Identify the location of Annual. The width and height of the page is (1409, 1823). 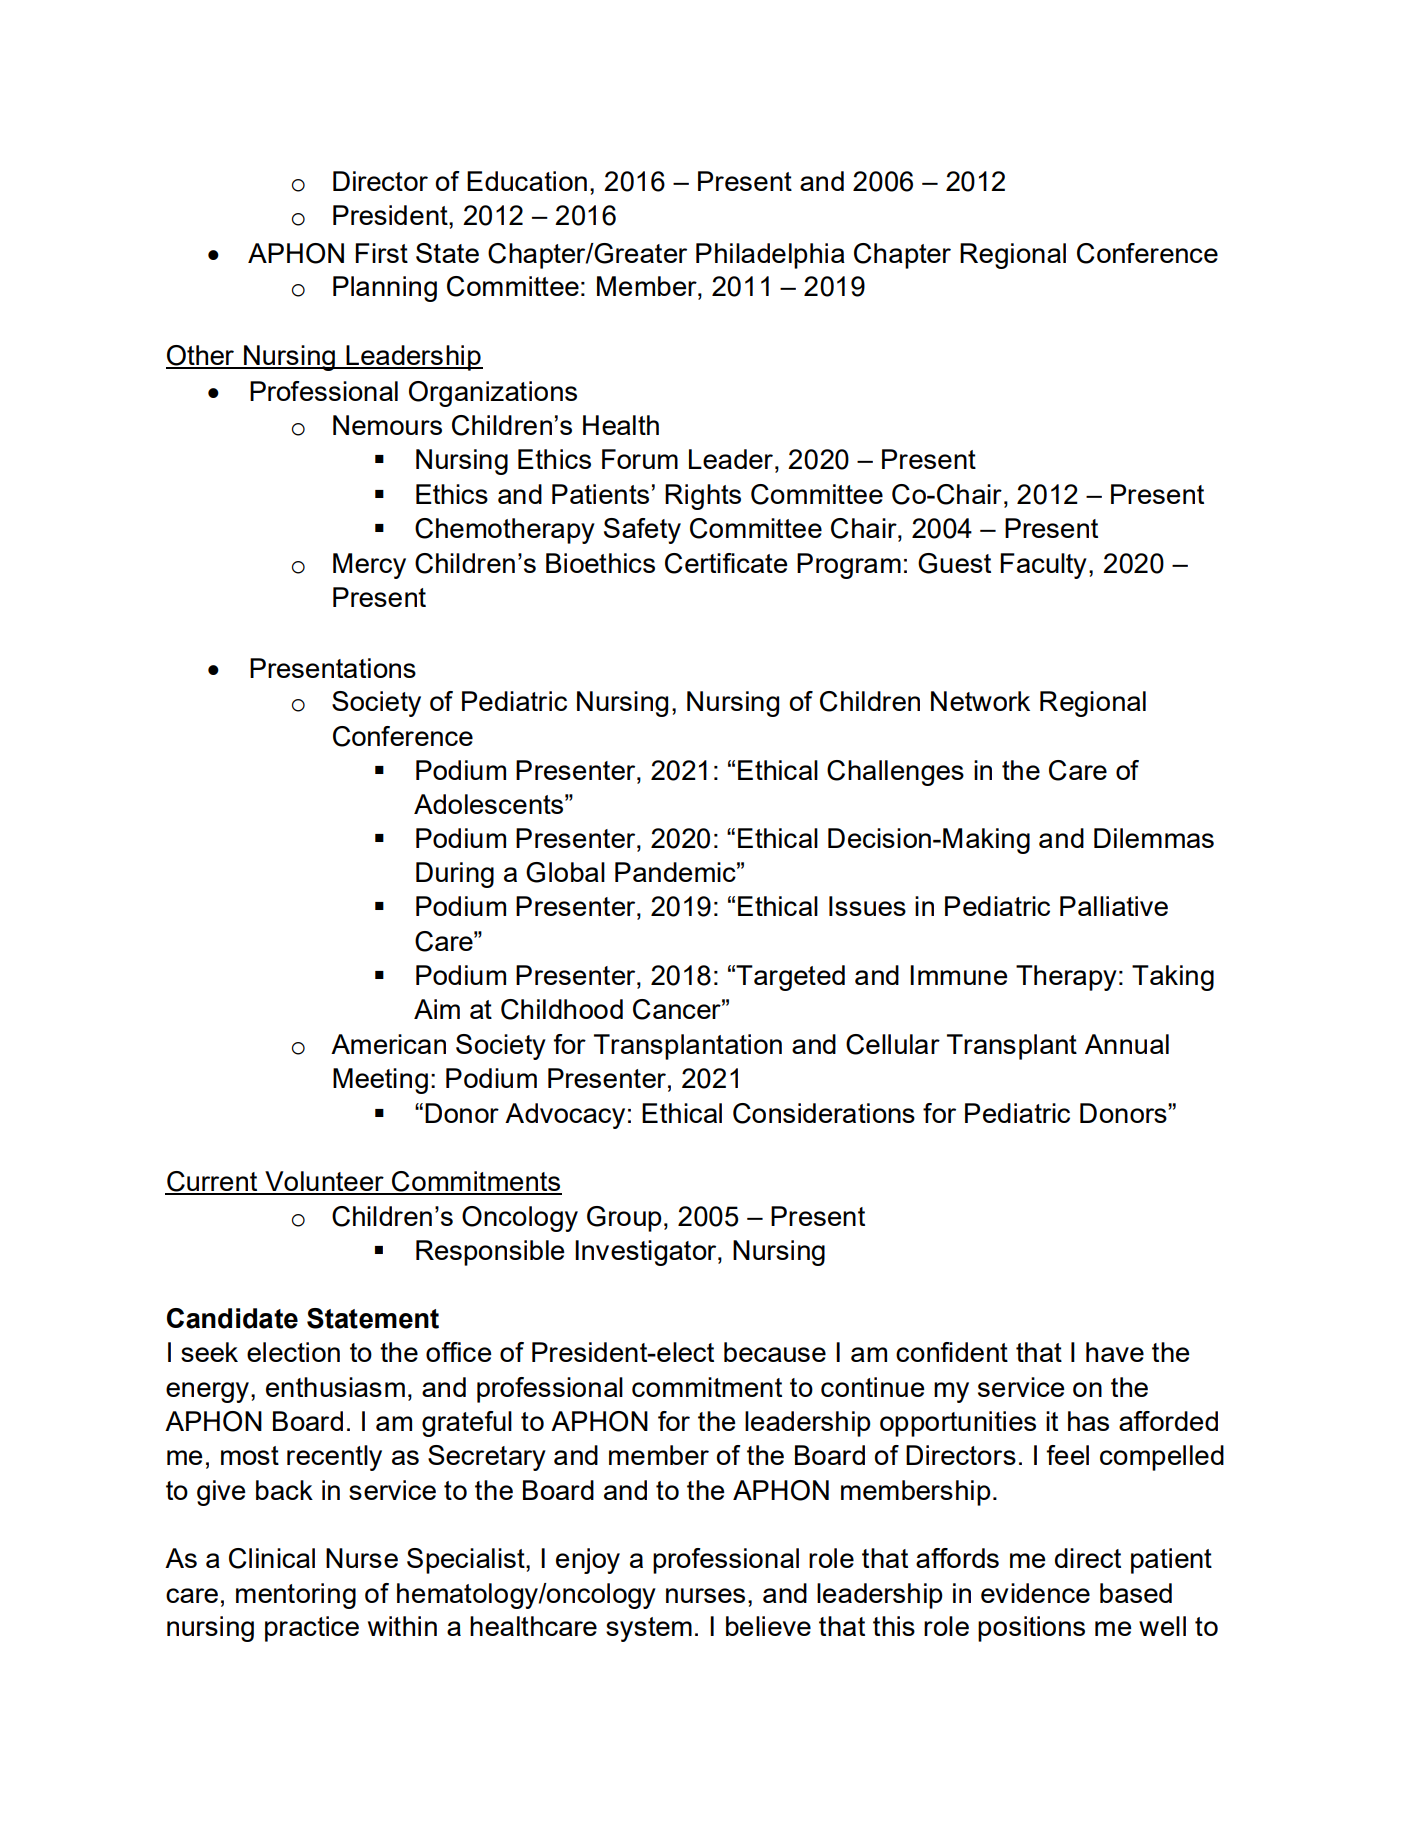
(1127, 1044).
